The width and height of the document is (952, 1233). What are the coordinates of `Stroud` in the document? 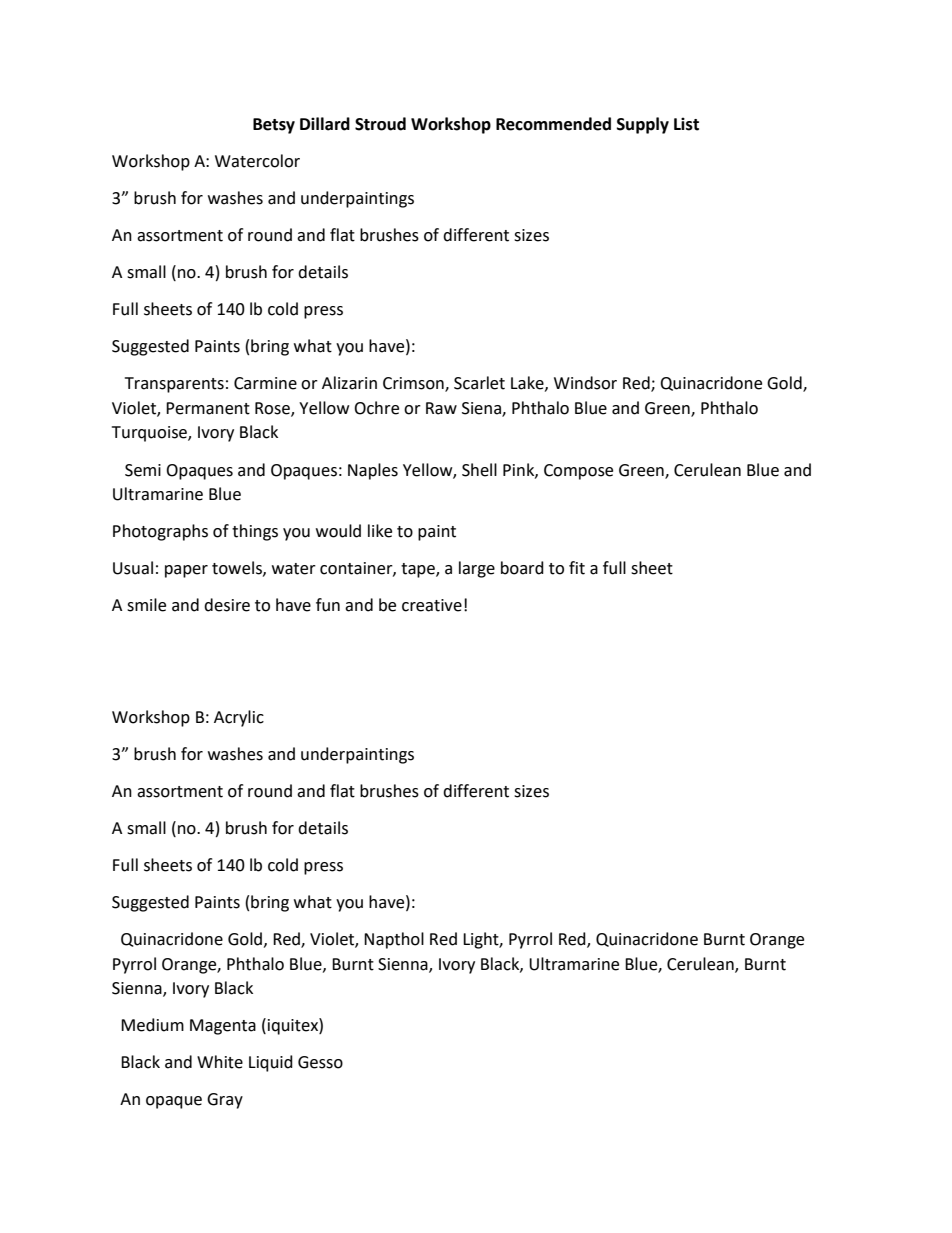 It's located at (380, 124).
